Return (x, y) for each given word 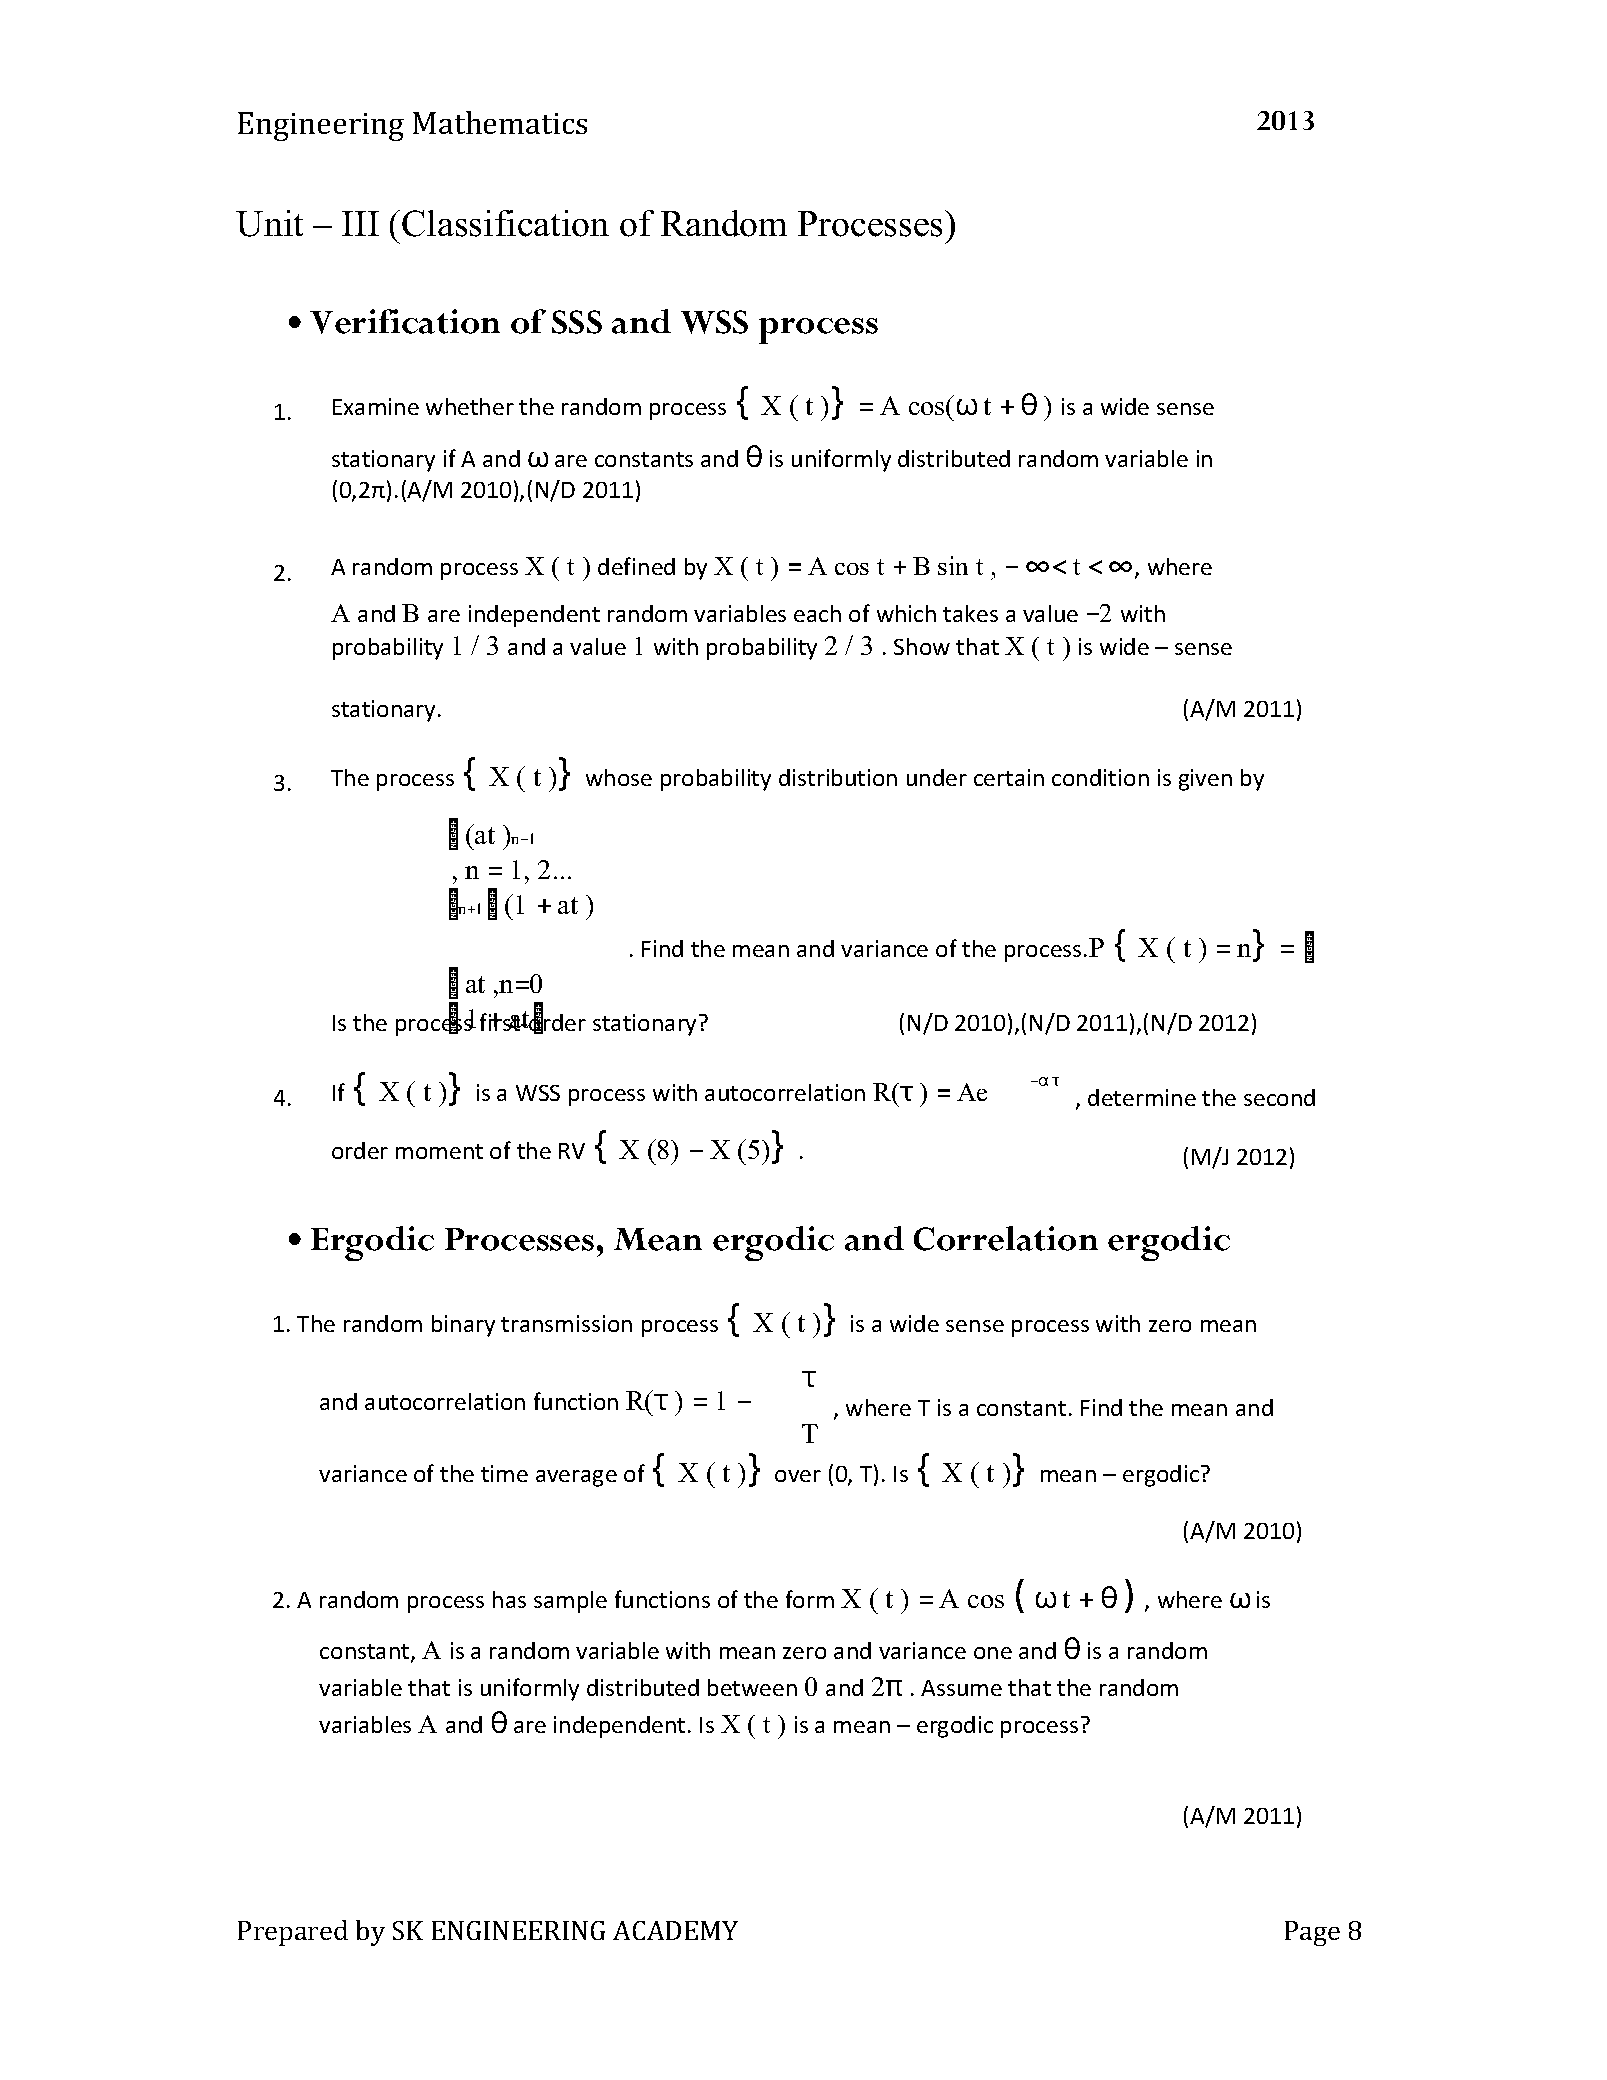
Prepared (293, 1933)
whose (619, 777)
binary (463, 1326)
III (360, 223)
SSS (577, 322)
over (798, 1476)
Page (1312, 1933)
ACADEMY (675, 1930)
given (1205, 780)
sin (953, 565)
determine (1142, 1097)
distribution (838, 777)
